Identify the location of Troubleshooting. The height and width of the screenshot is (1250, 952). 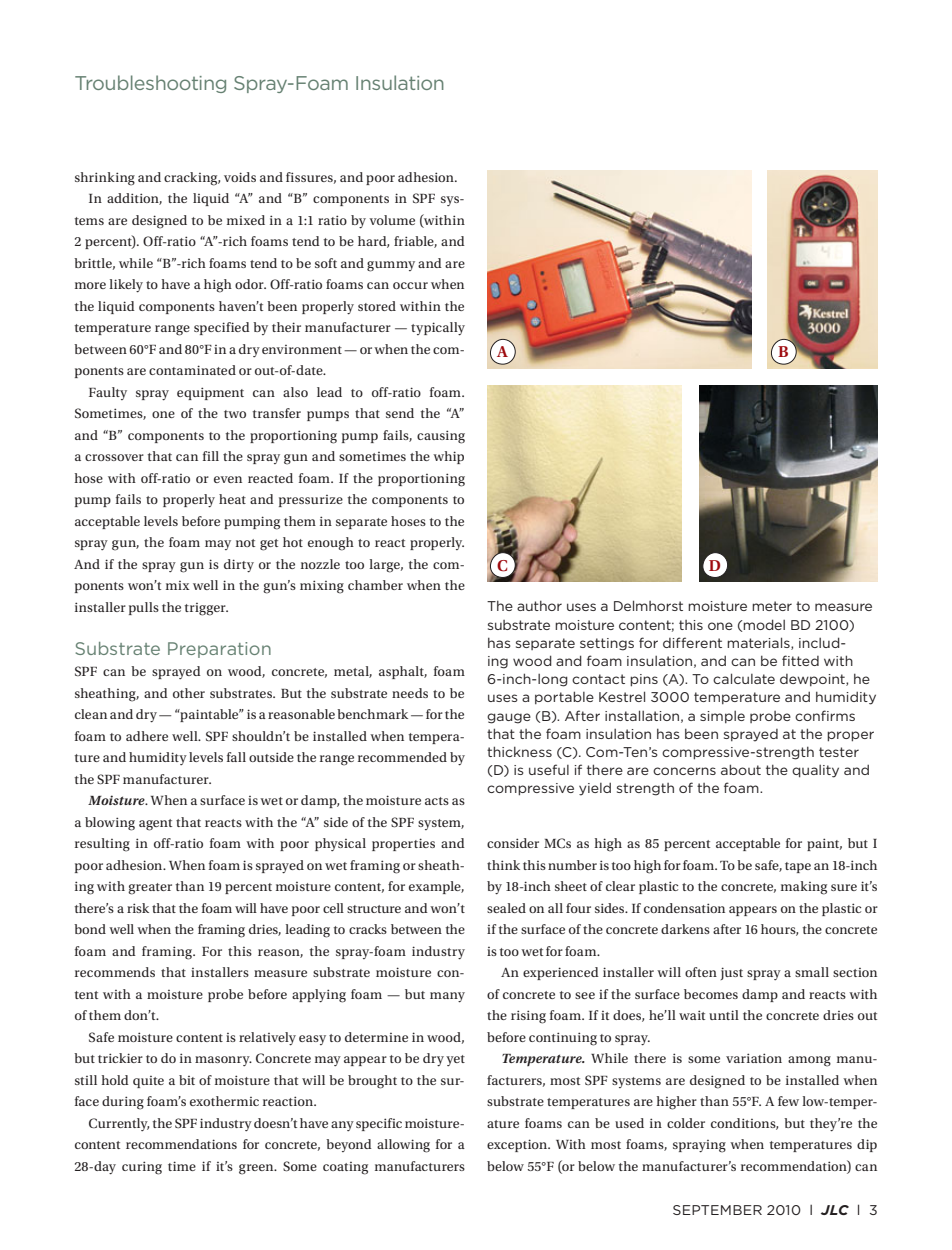
(150, 84).
